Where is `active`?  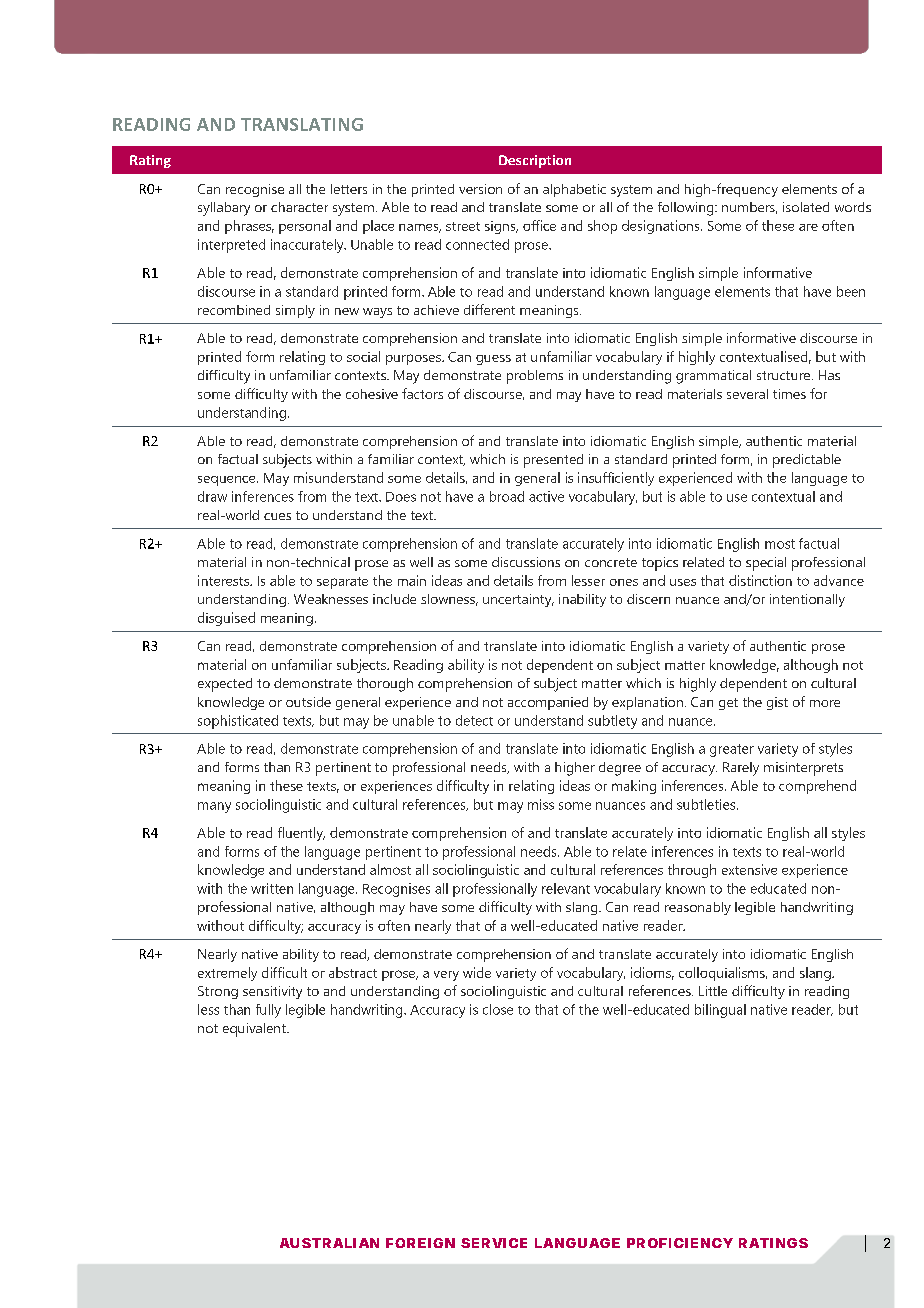
active is located at coordinates (546, 496).
